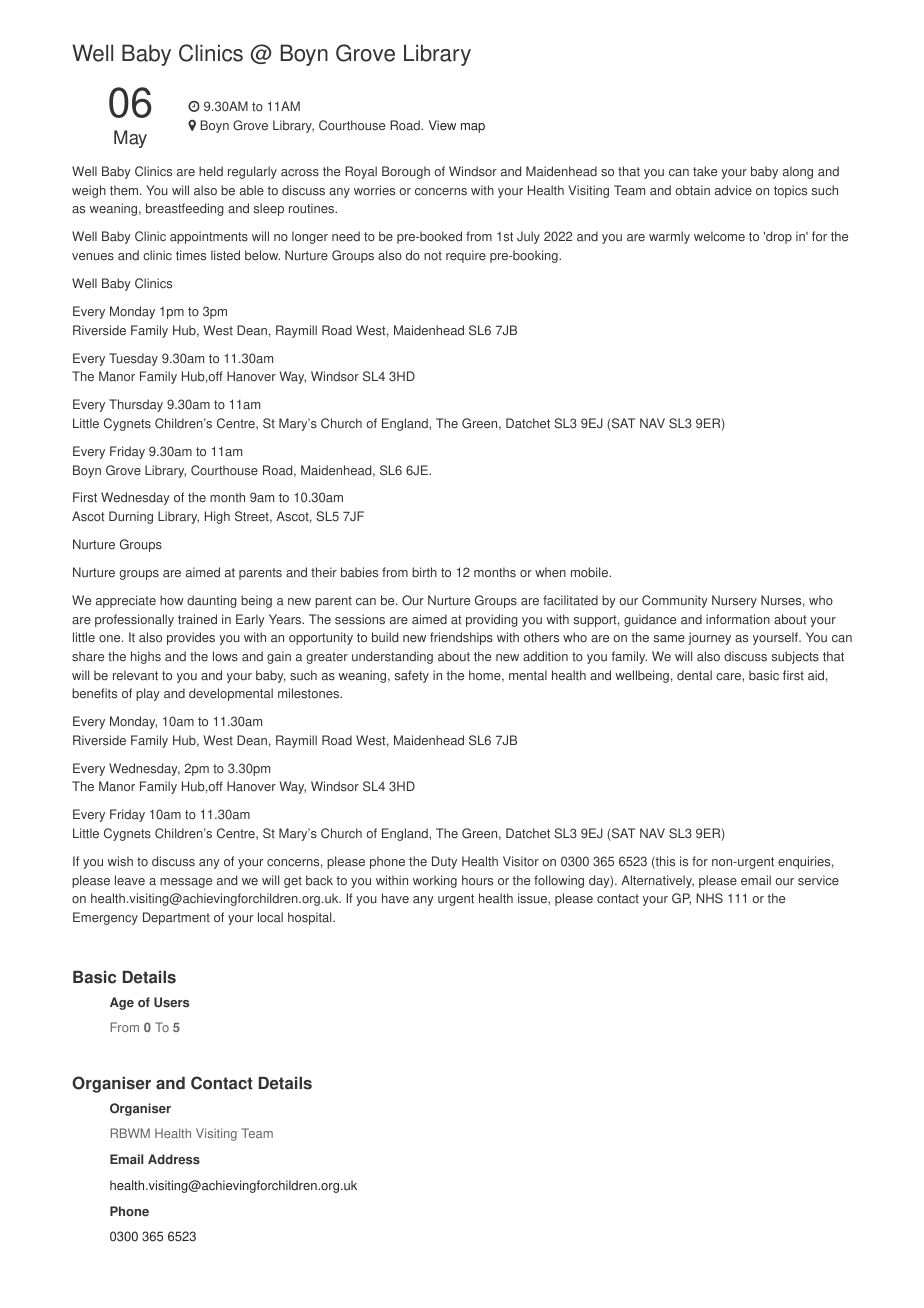  I want to click on Duty, so click(444, 862).
